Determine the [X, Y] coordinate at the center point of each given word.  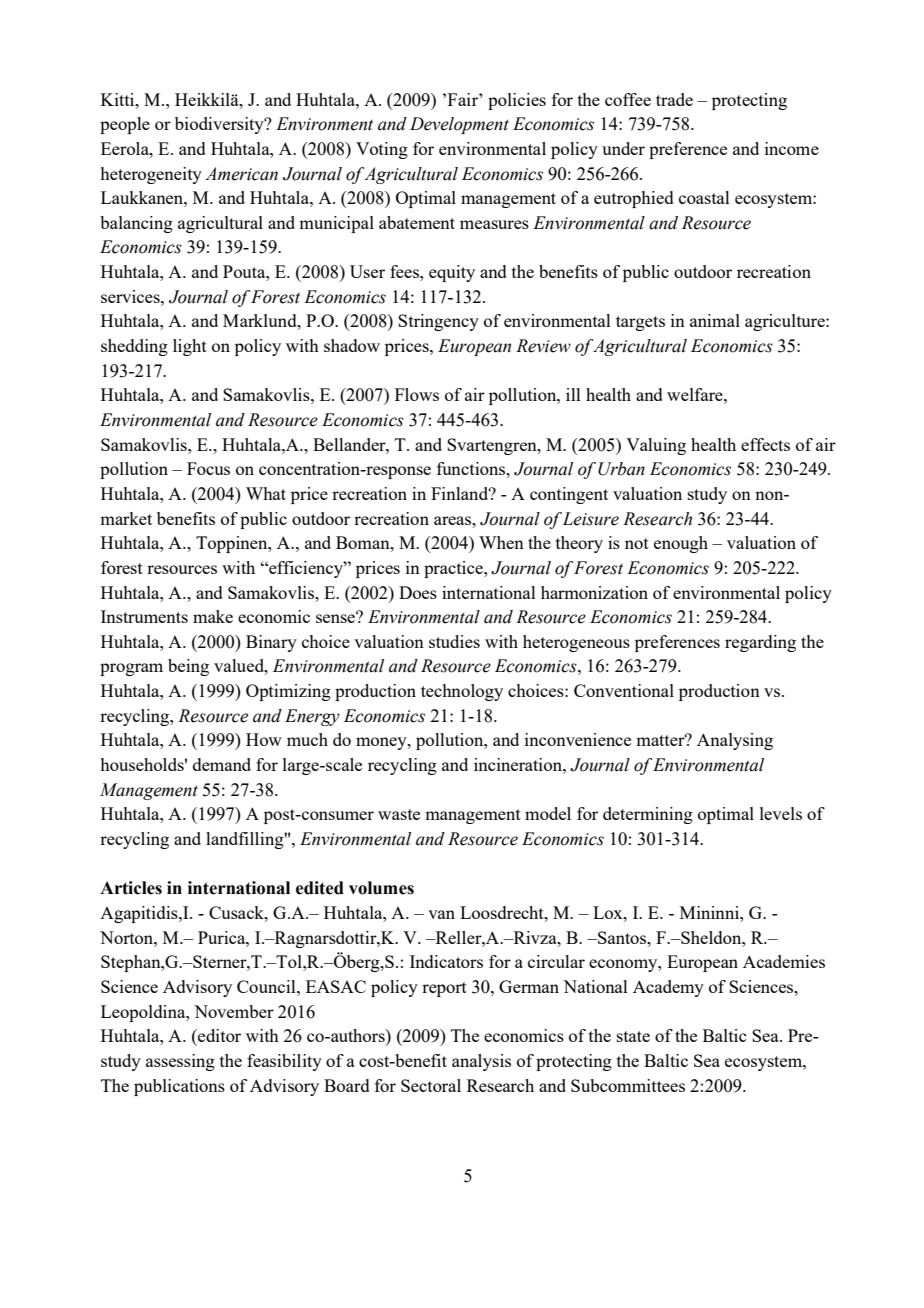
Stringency [438, 322]
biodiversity [220, 125]
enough [681, 544]
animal [715, 320]
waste [399, 814]
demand [222, 764]
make [213, 616]
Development [459, 125]
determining [648, 815]
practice [454, 569]
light [190, 347]
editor [218, 1035]
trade [674, 99]
